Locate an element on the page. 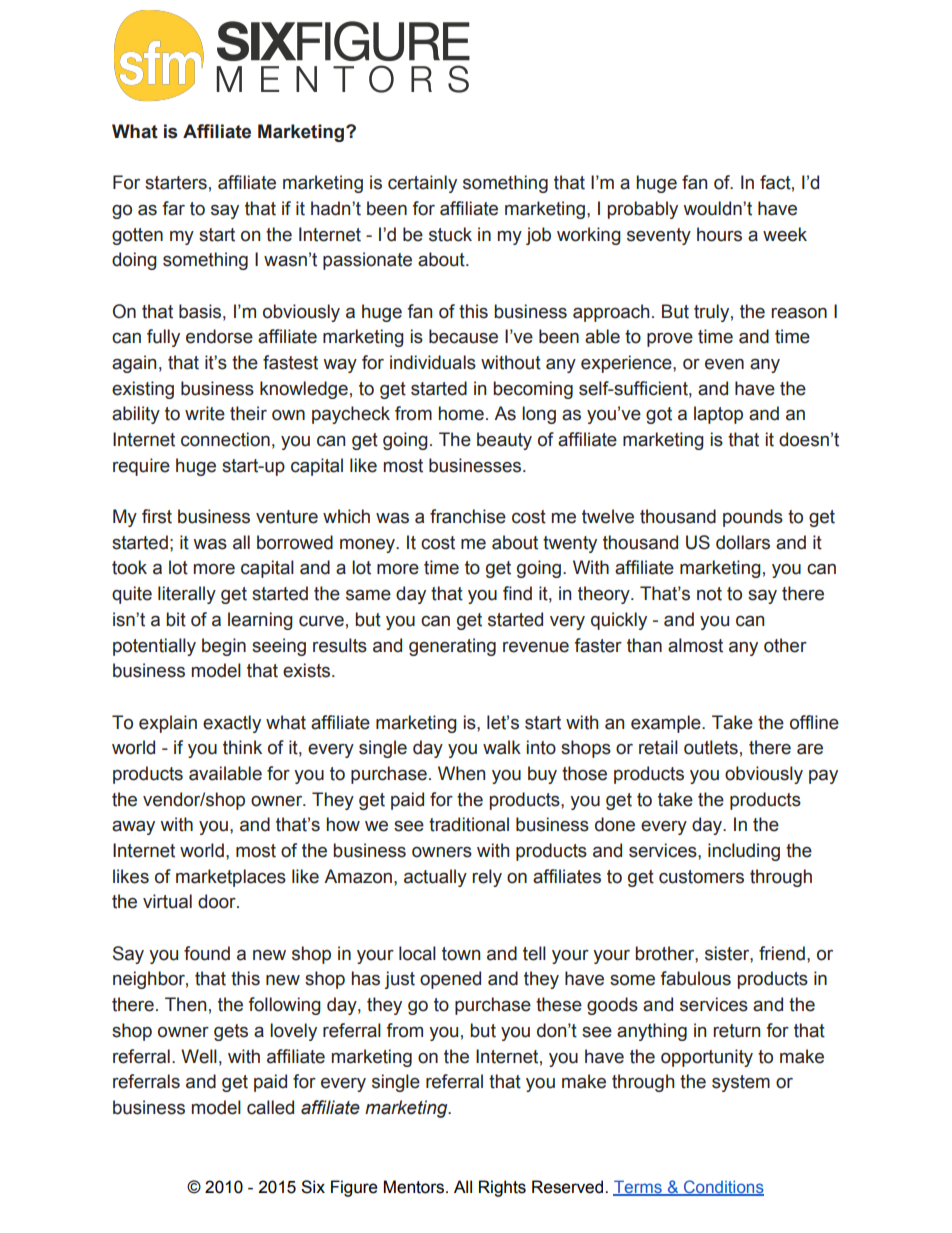 This document has width=952, height=1233. generating is located at coordinates (452, 647).
